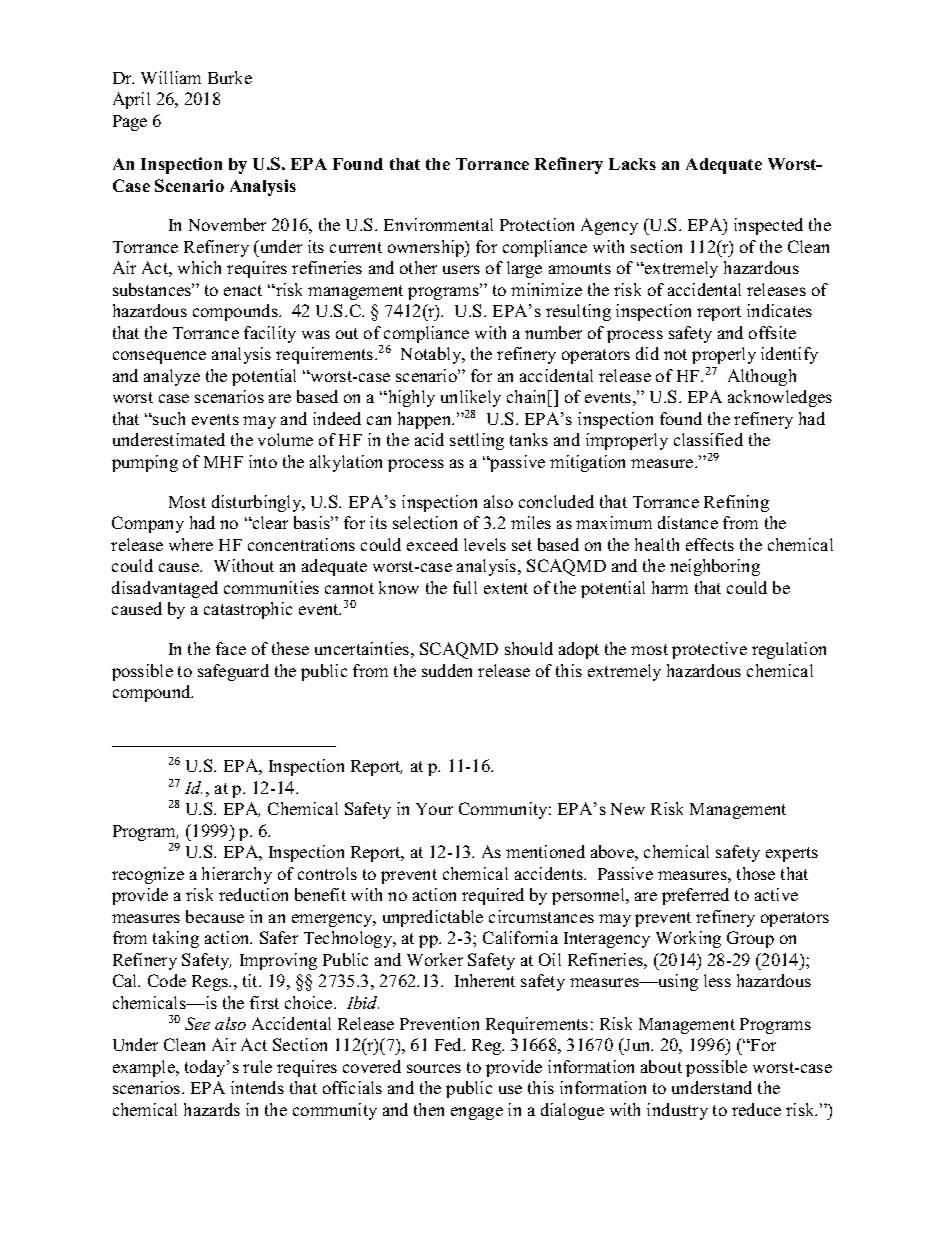  What do you see at coordinates (756, 873) in the screenshot?
I see `those` at bounding box center [756, 873].
